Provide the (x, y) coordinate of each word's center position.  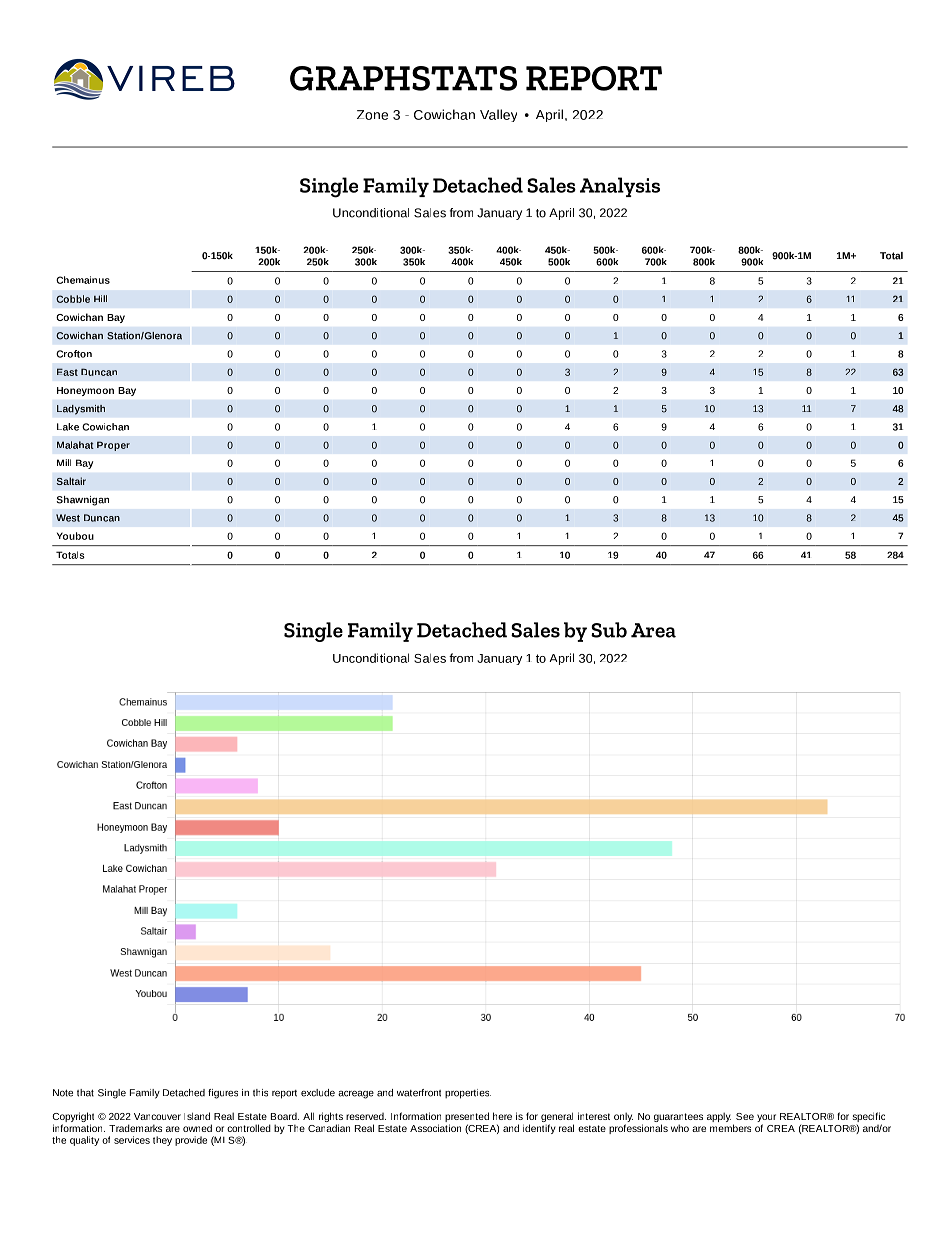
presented (467, 1118)
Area (653, 630)
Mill (64, 462)
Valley (498, 115)
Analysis (620, 187)
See (745, 1116)
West (68, 518)
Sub (609, 630)
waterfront (419, 1093)
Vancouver (157, 1116)
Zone (372, 115)
